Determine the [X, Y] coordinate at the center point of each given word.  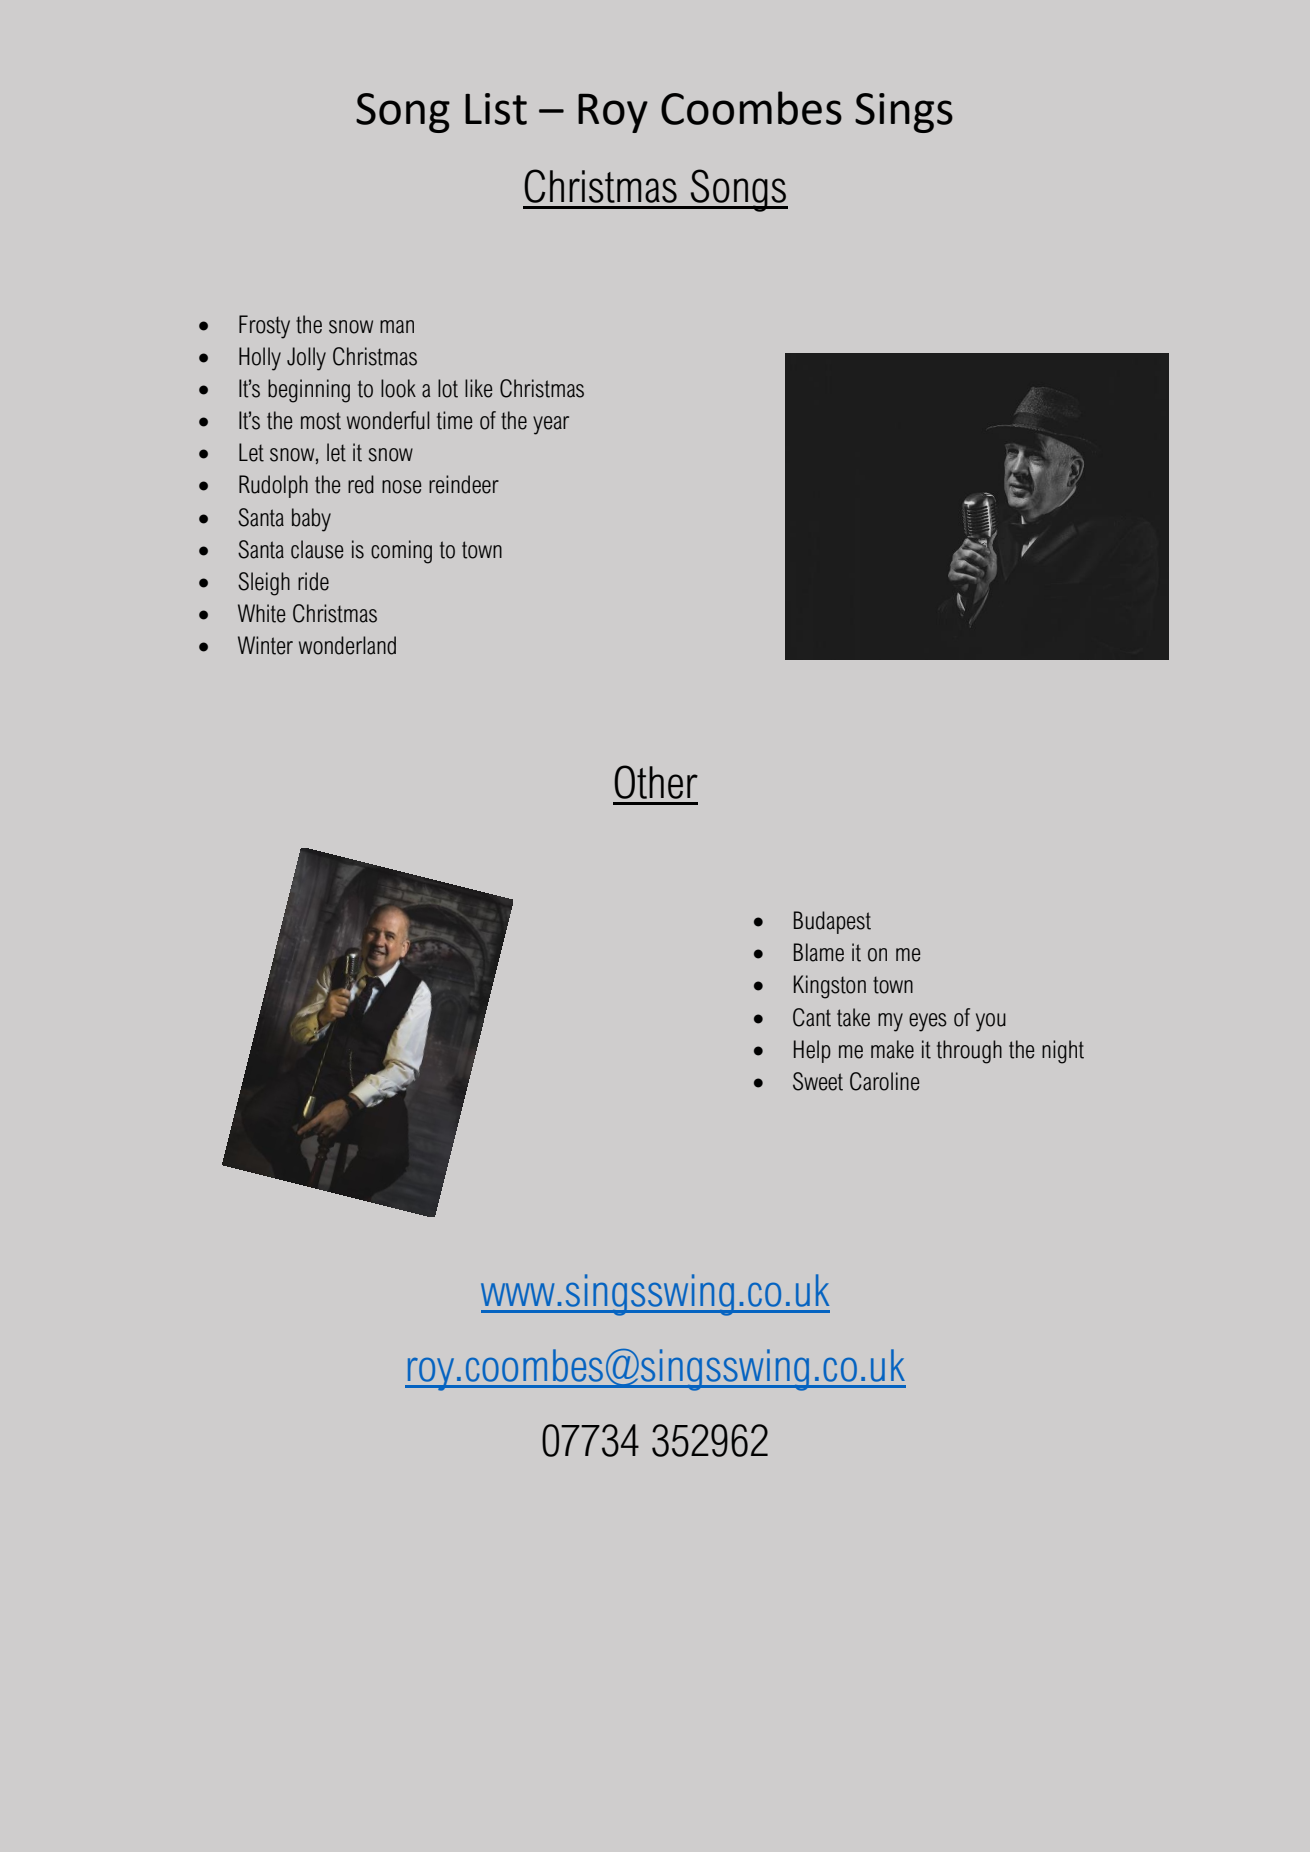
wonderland [347, 645]
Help [812, 1051]
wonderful [388, 420]
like [478, 388]
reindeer [464, 484]
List [496, 109]
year [551, 425]
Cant [812, 1017]
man [397, 327]
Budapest [832, 922]
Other [656, 782]
